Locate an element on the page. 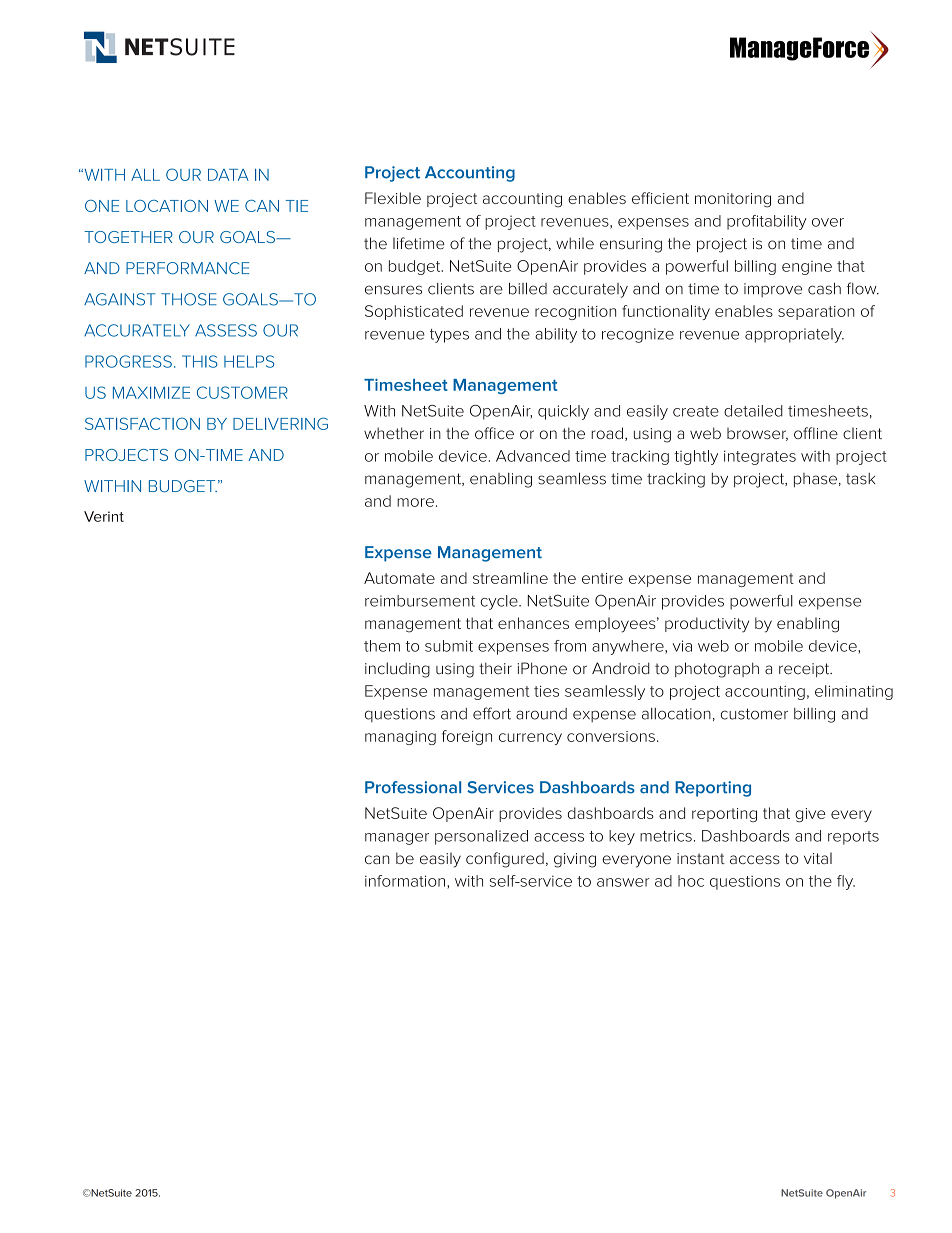 The width and height of the document is (952, 1233). configured is located at coordinates (505, 860).
